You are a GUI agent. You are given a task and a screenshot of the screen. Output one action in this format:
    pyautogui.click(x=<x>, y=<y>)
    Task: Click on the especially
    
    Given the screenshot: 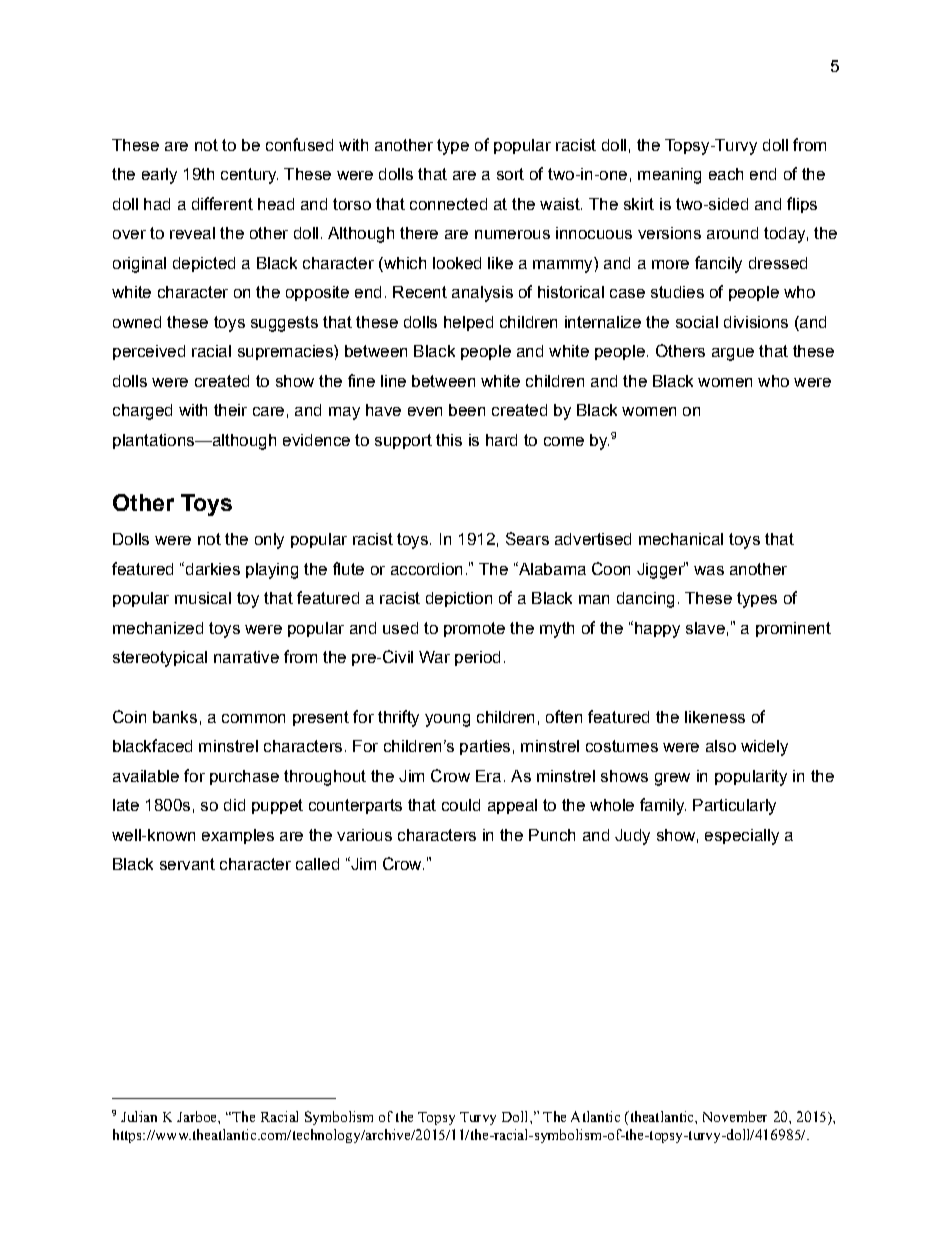 What is the action you would take?
    pyautogui.click(x=742, y=837)
